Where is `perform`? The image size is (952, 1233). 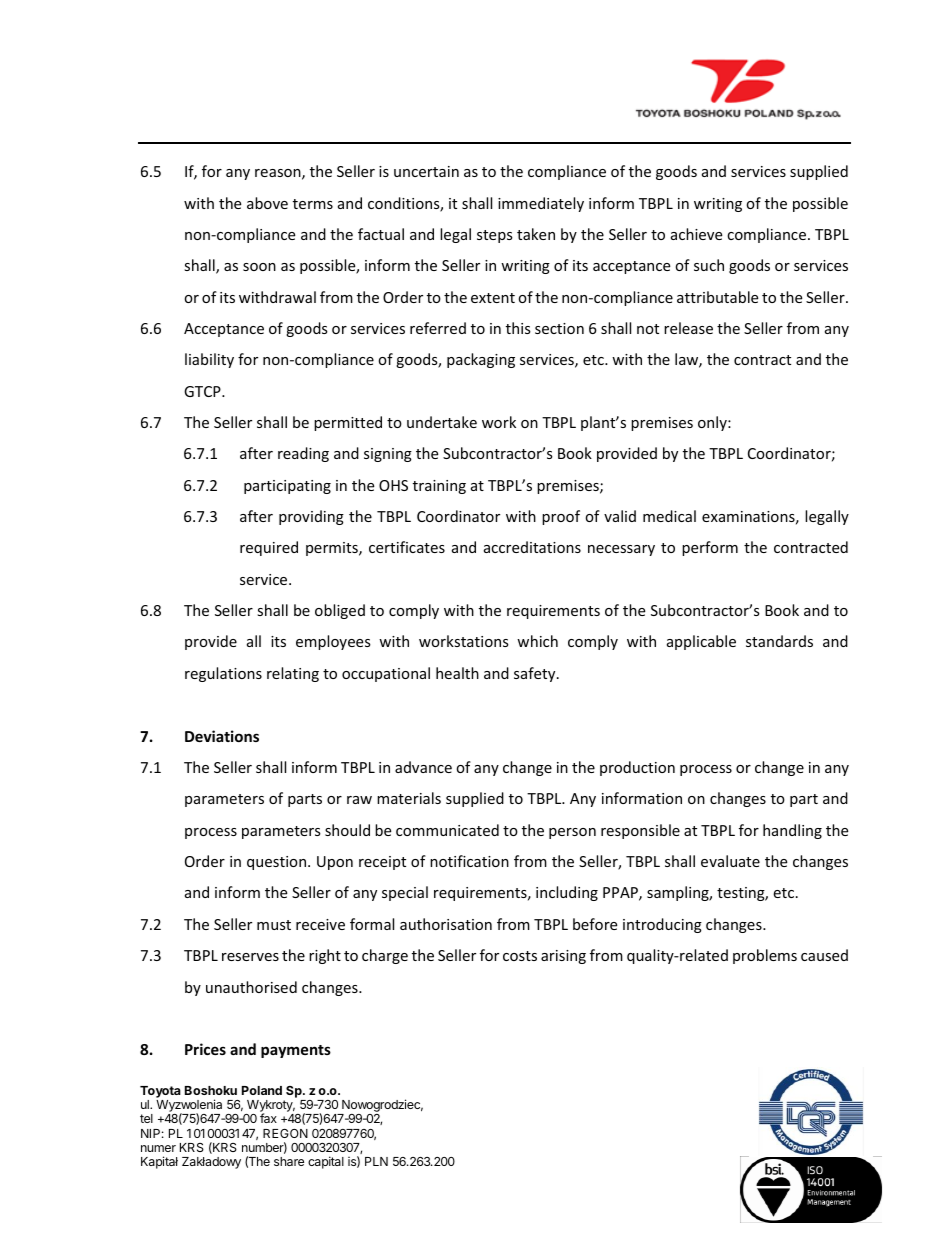
perform is located at coordinates (710, 548).
